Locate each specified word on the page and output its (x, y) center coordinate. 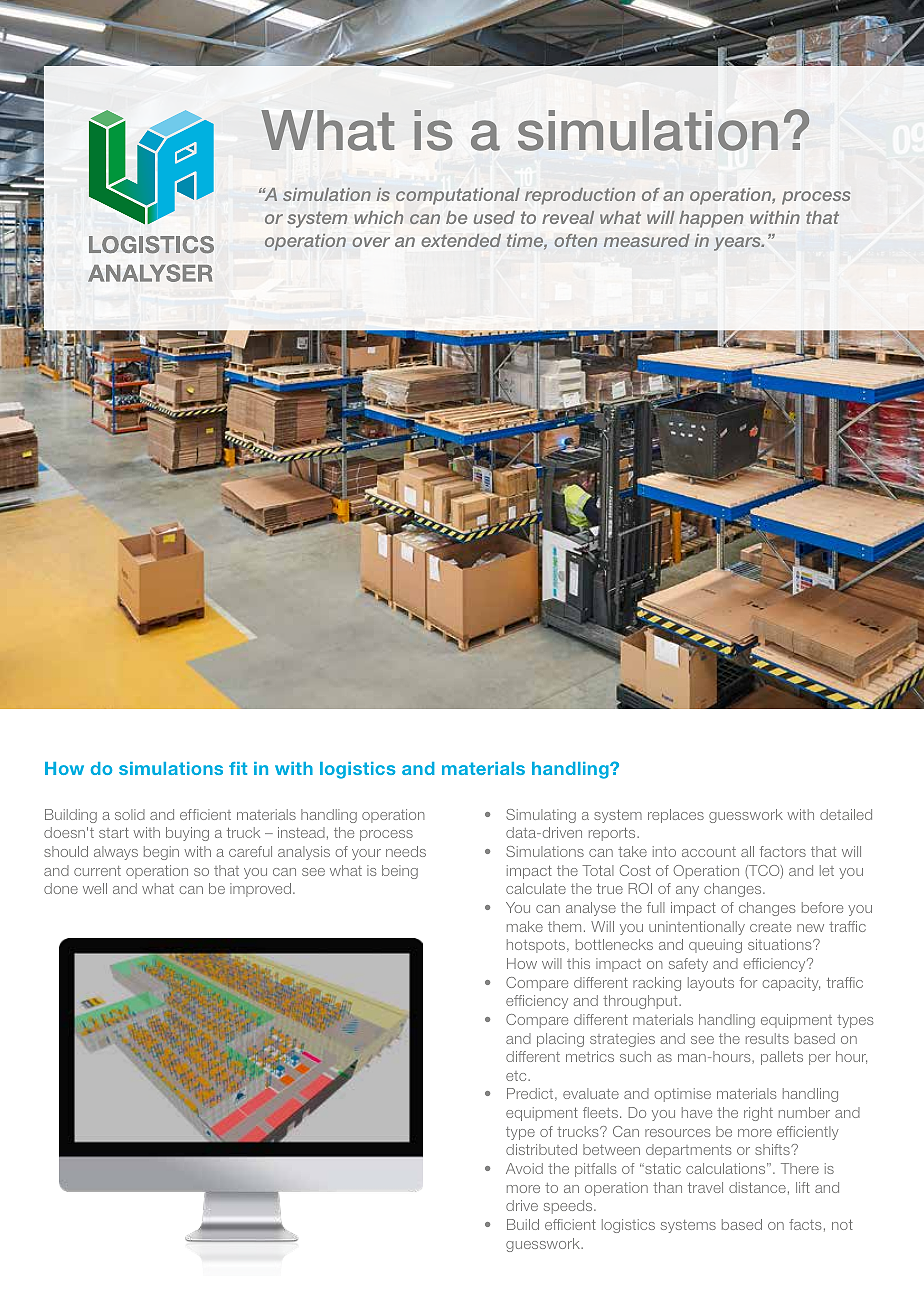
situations (781, 944)
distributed (541, 1149)
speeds (569, 1207)
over (371, 242)
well (95, 888)
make (525, 926)
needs (406, 851)
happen (711, 219)
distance (757, 1187)
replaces (676, 816)
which (378, 217)
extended (461, 240)
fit (238, 768)
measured (647, 240)
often (575, 240)
